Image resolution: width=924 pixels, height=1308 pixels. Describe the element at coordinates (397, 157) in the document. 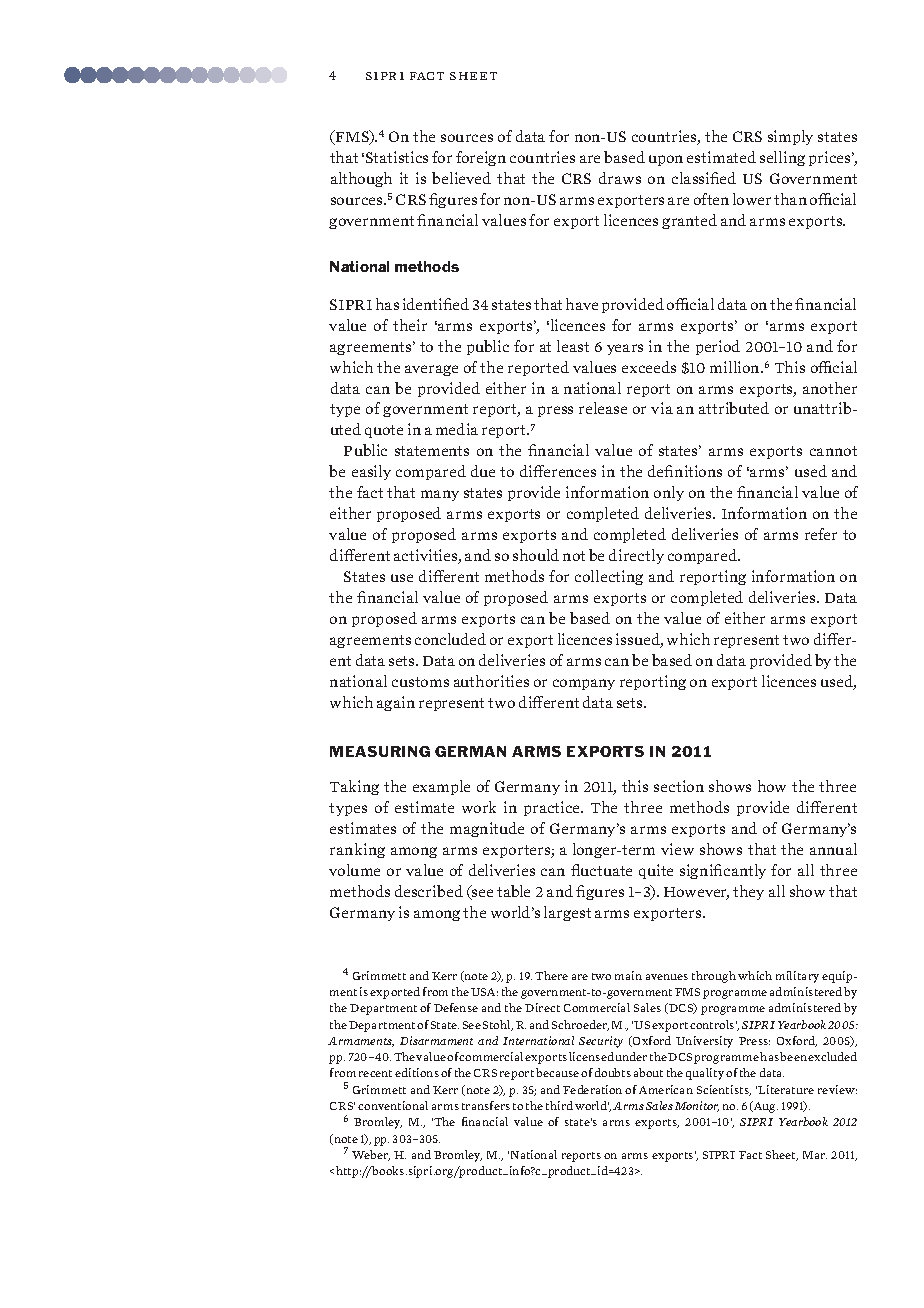

I see `Statistics` at that location.
